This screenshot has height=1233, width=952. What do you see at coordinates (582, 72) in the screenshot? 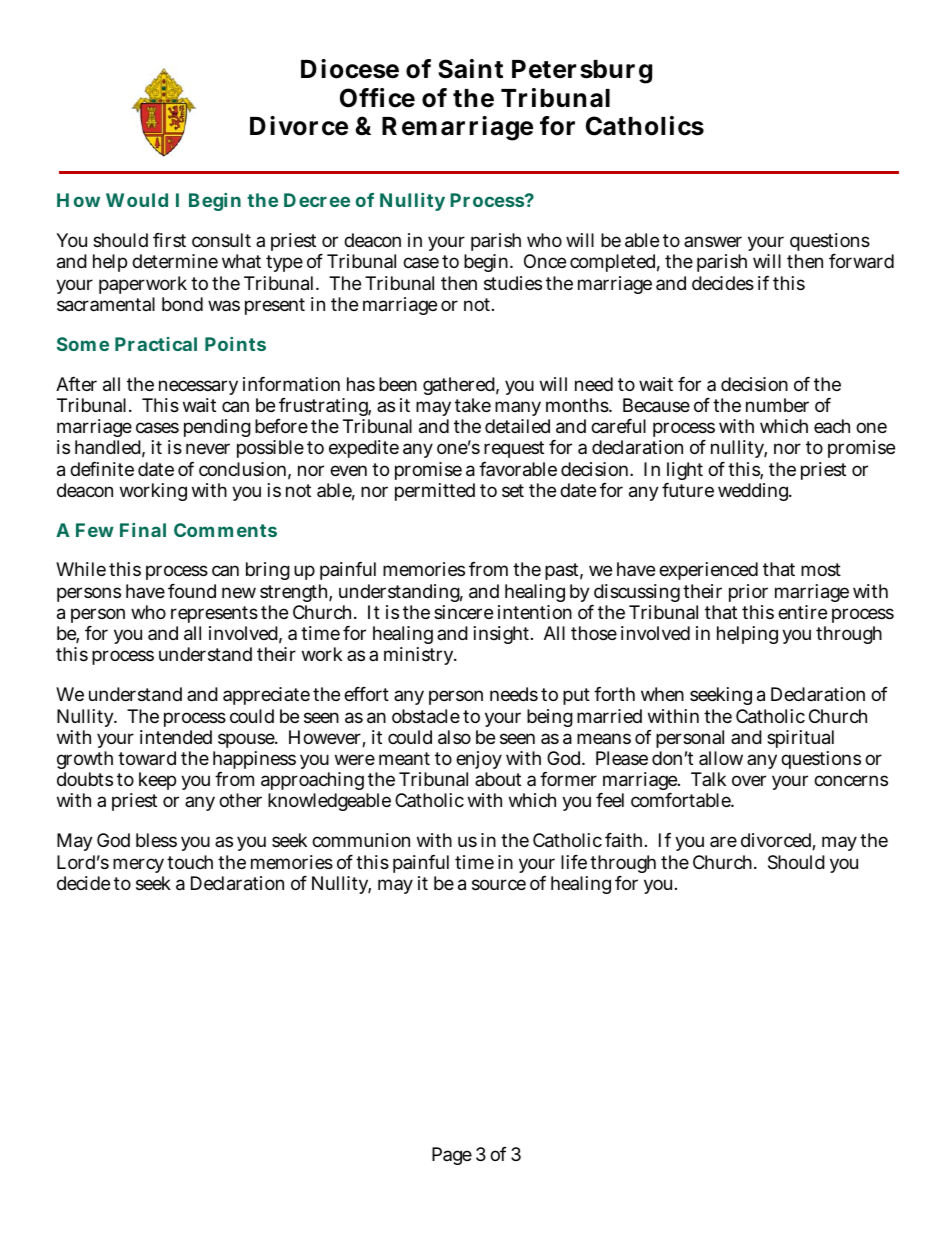
I see `Petersburg` at bounding box center [582, 72].
